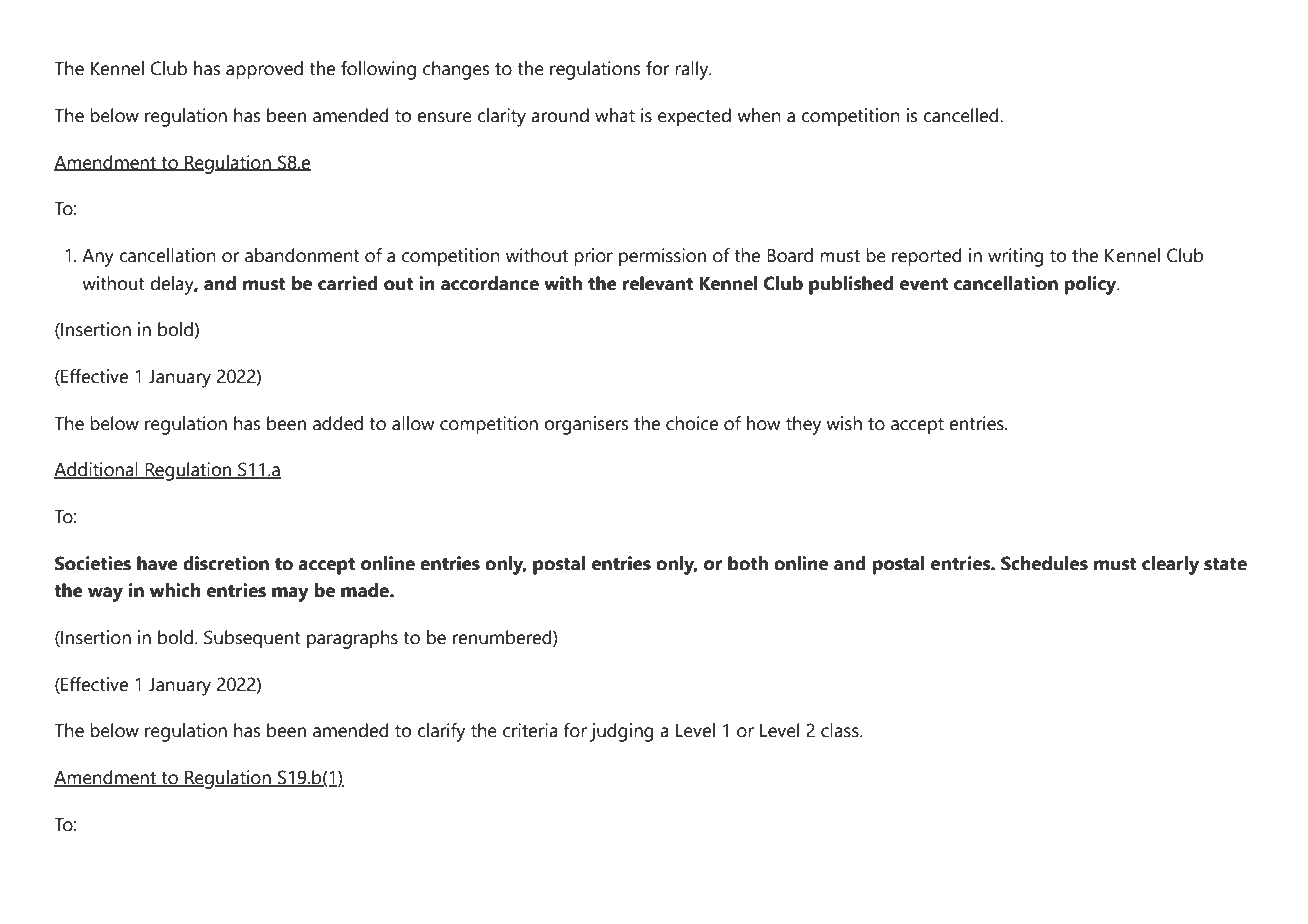 The width and height of the screenshot is (1308, 924). Describe the element at coordinates (1044, 563) in the screenshot. I see `Schedules` at that location.
